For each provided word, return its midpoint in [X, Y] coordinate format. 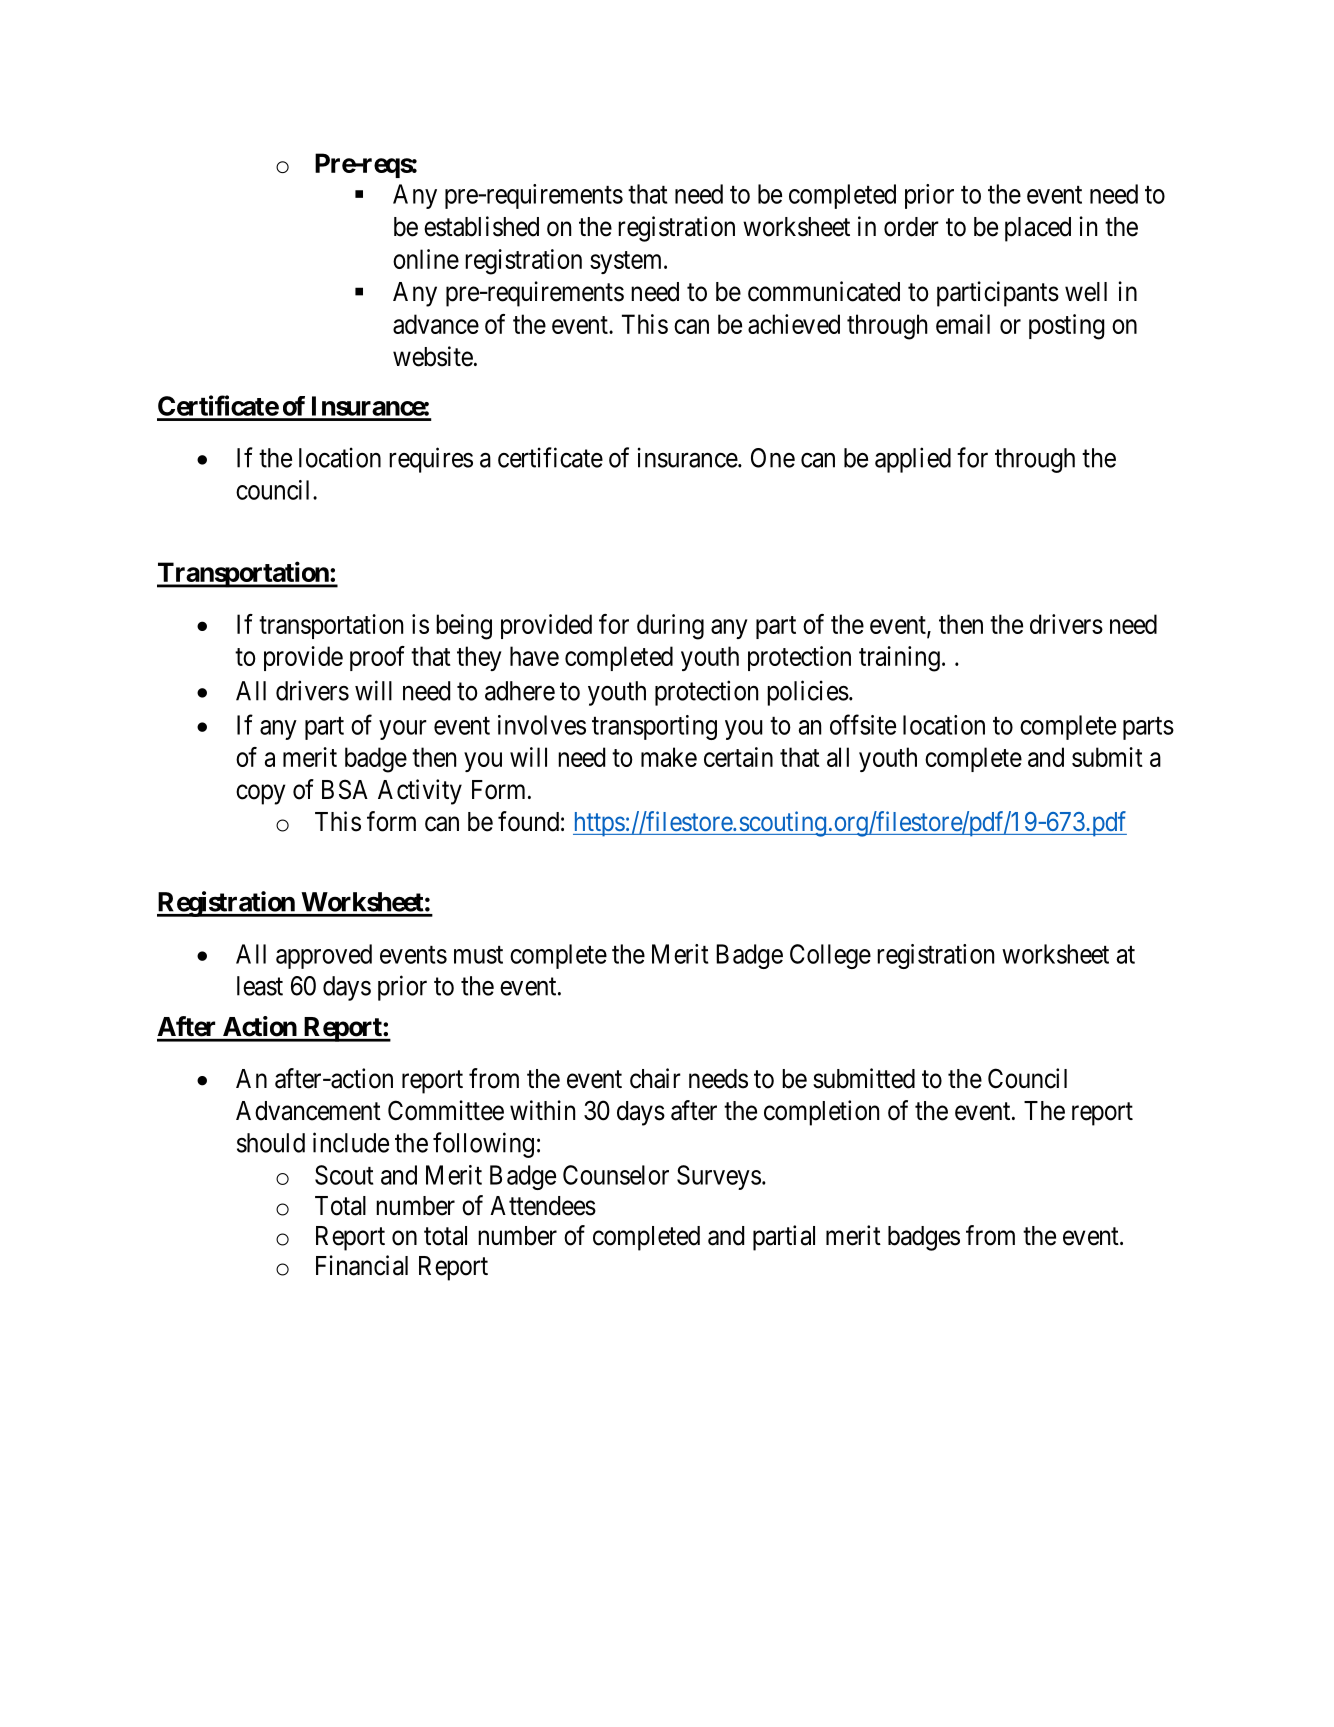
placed [1038, 229]
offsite [863, 724]
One [773, 458]
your [403, 730]
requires [431, 460]
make [669, 757]
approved [324, 956]
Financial [362, 1265]
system [627, 262]
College [830, 956]
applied [913, 460]
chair [655, 1078]
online [426, 259]
